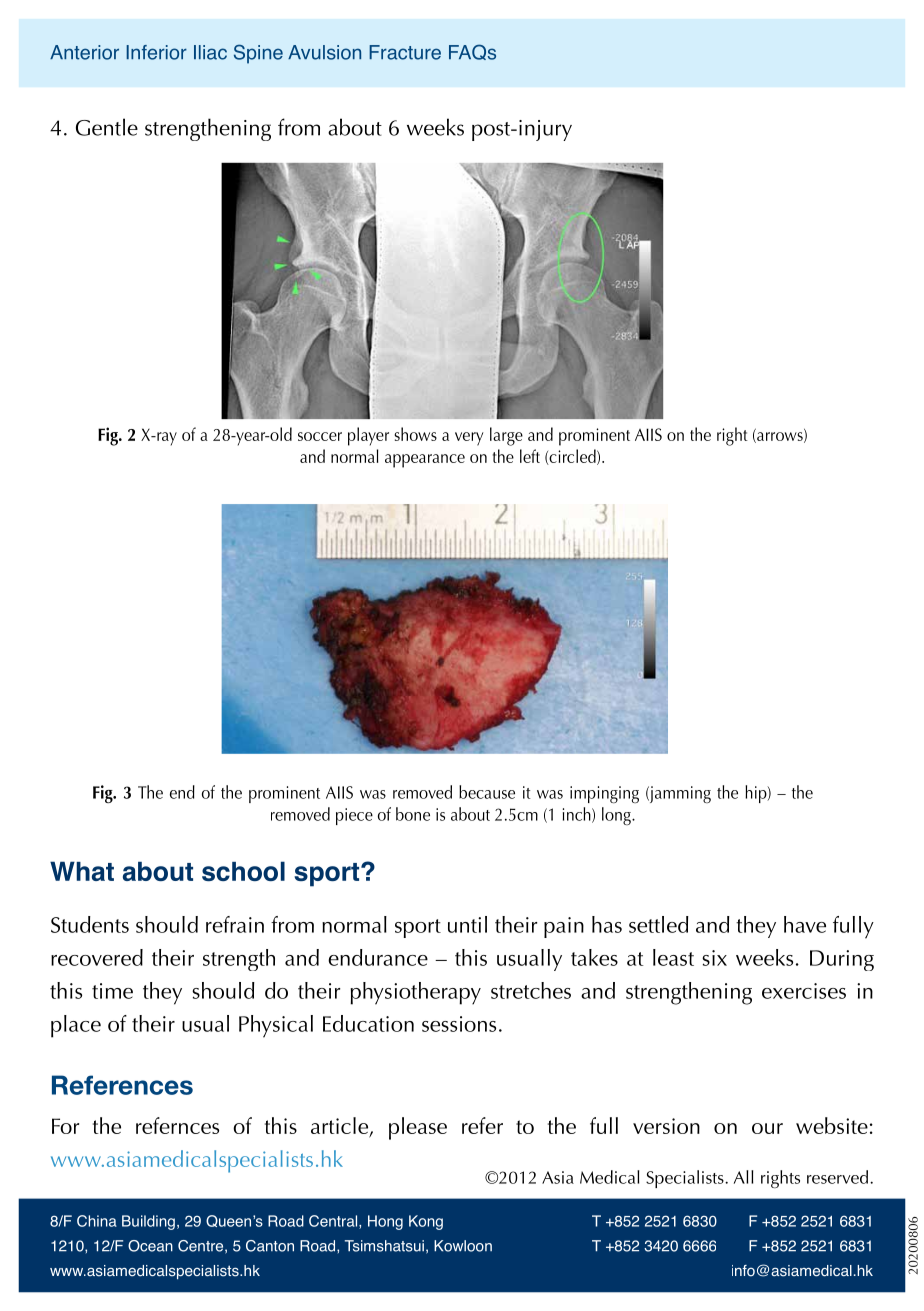  What do you see at coordinates (156, 52) in the screenshot?
I see `Inferior` at bounding box center [156, 52].
